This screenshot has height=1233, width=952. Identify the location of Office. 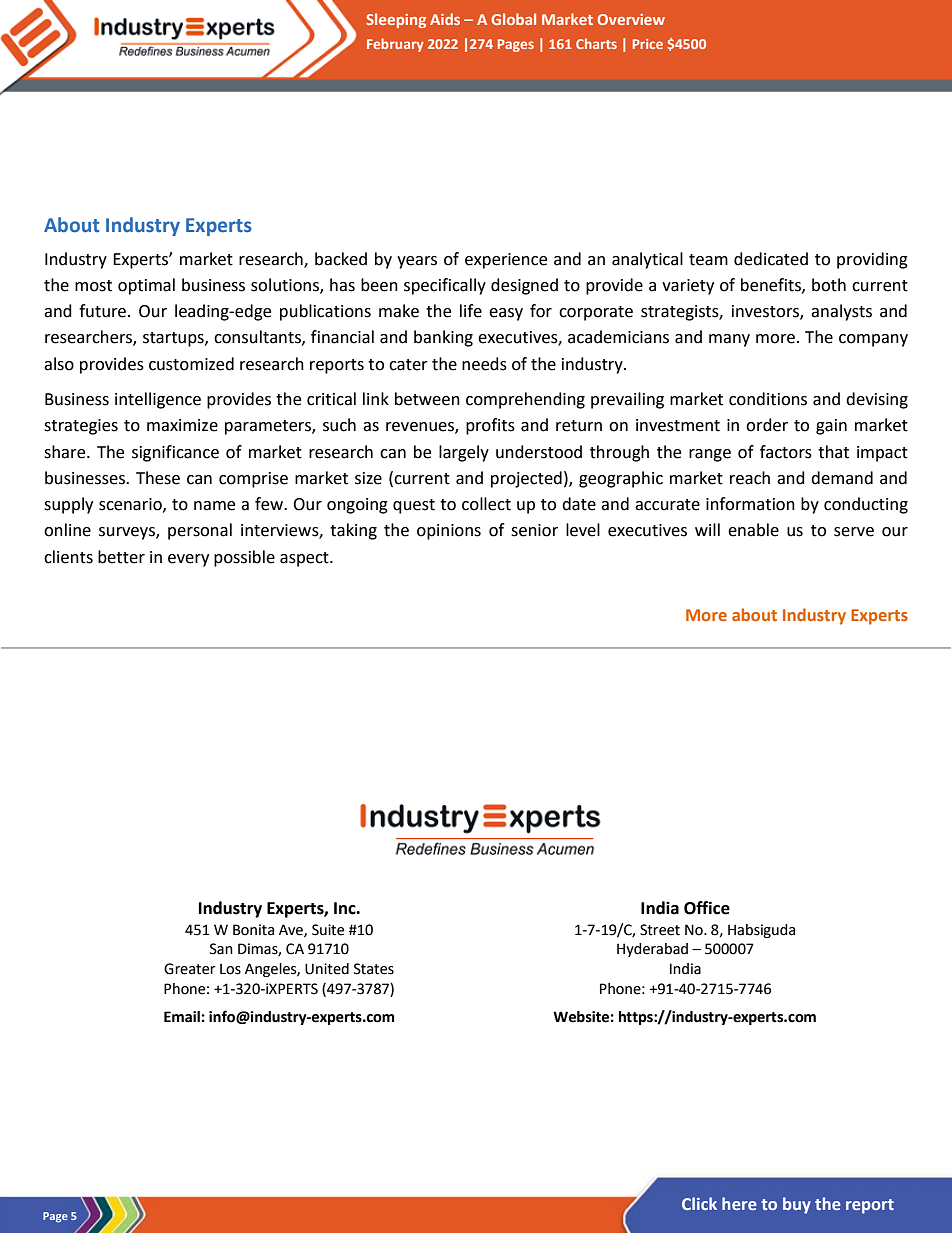
(707, 908).
